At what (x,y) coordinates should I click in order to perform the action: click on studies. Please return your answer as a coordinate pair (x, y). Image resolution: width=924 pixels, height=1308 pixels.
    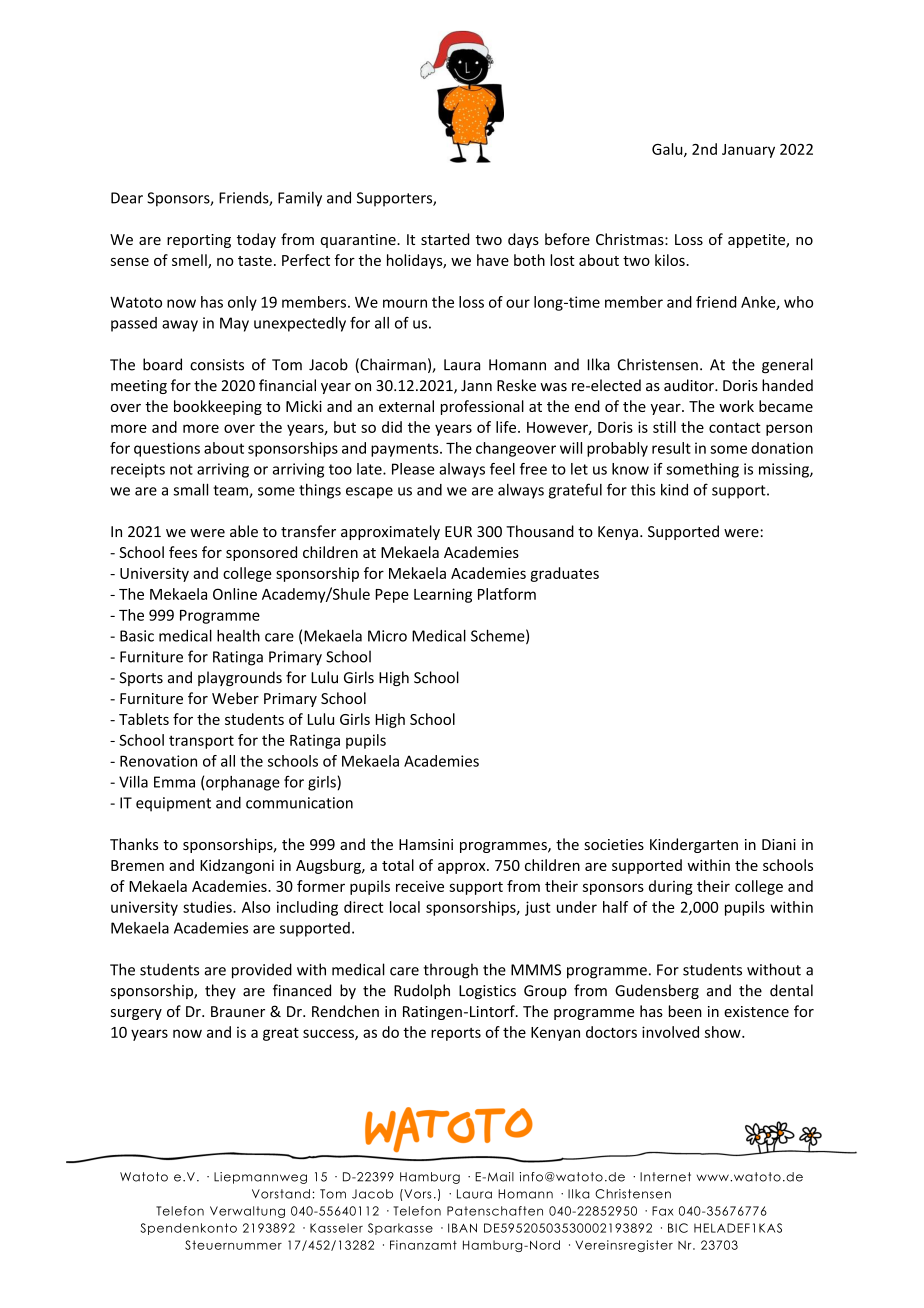
    Looking at the image, I should click on (208, 907).
